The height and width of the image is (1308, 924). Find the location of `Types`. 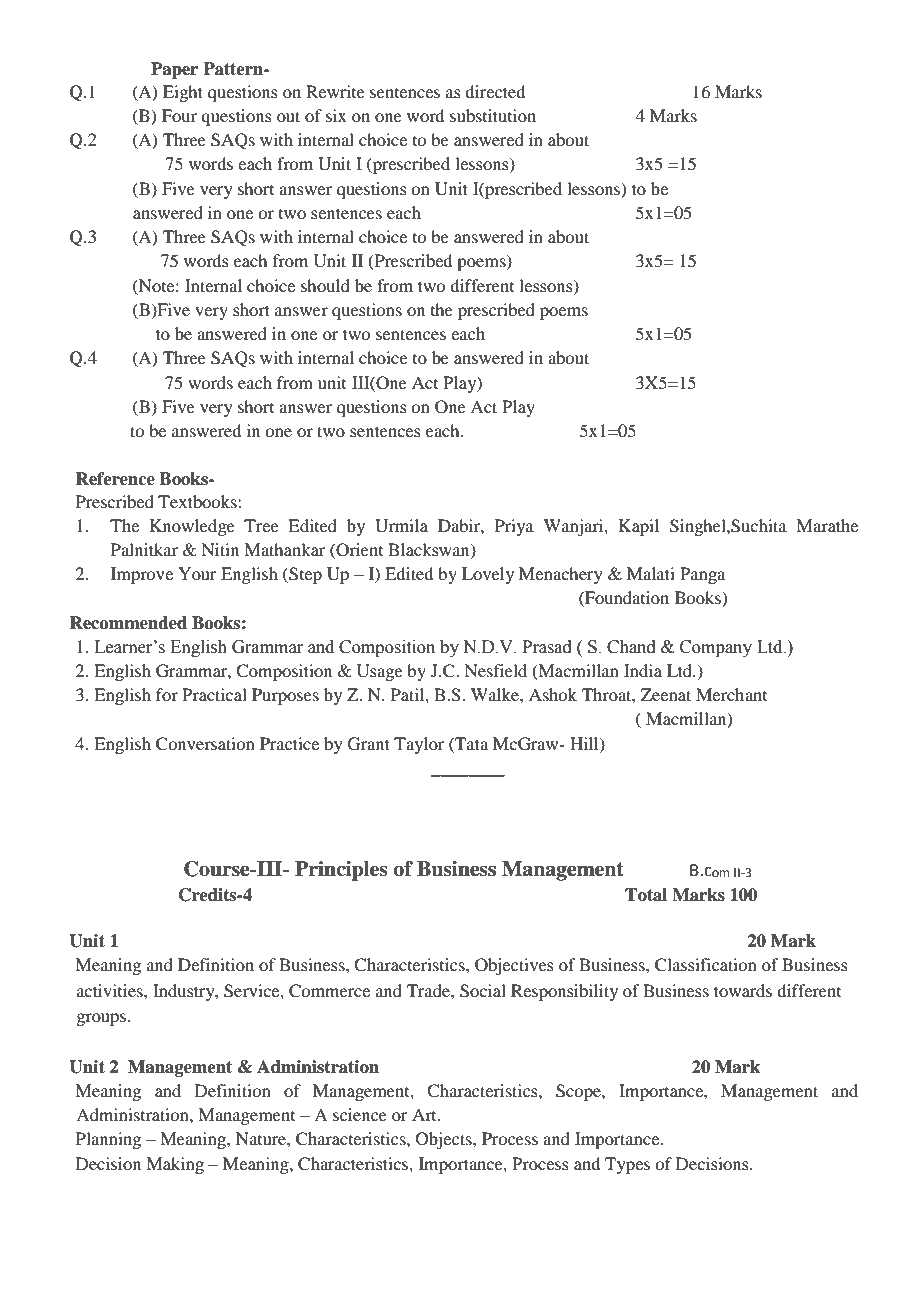

Types is located at coordinates (627, 1165).
